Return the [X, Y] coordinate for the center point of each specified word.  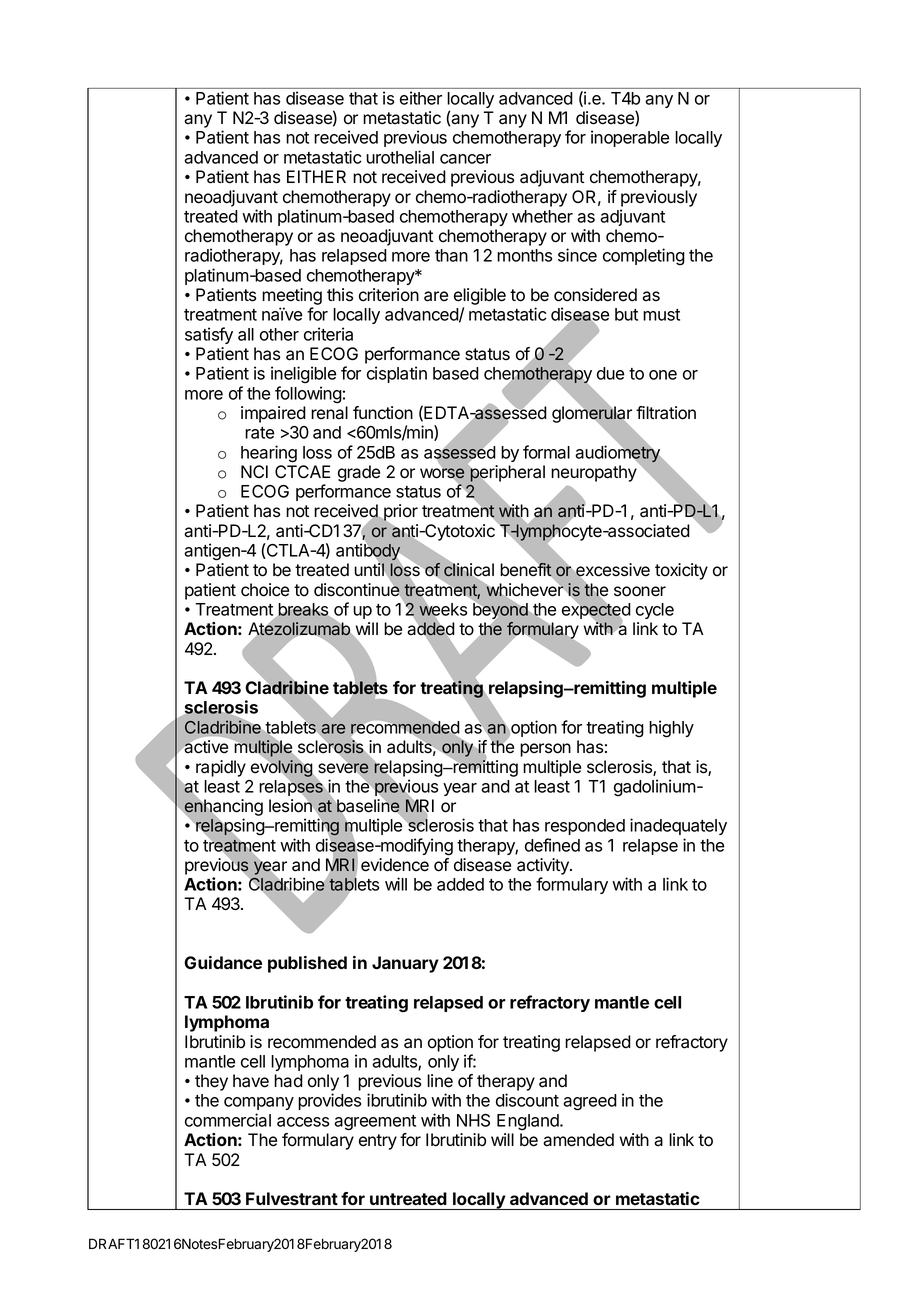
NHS [473, 1120]
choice [265, 590]
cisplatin [397, 374]
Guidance [223, 962]
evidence [395, 865]
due [610, 373]
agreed [590, 1102]
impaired [273, 414]
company [259, 1103]
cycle [655, 611]
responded [585, 827]
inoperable [630, 138]
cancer [465, 159]
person [545, 750]
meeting [292, 298]
